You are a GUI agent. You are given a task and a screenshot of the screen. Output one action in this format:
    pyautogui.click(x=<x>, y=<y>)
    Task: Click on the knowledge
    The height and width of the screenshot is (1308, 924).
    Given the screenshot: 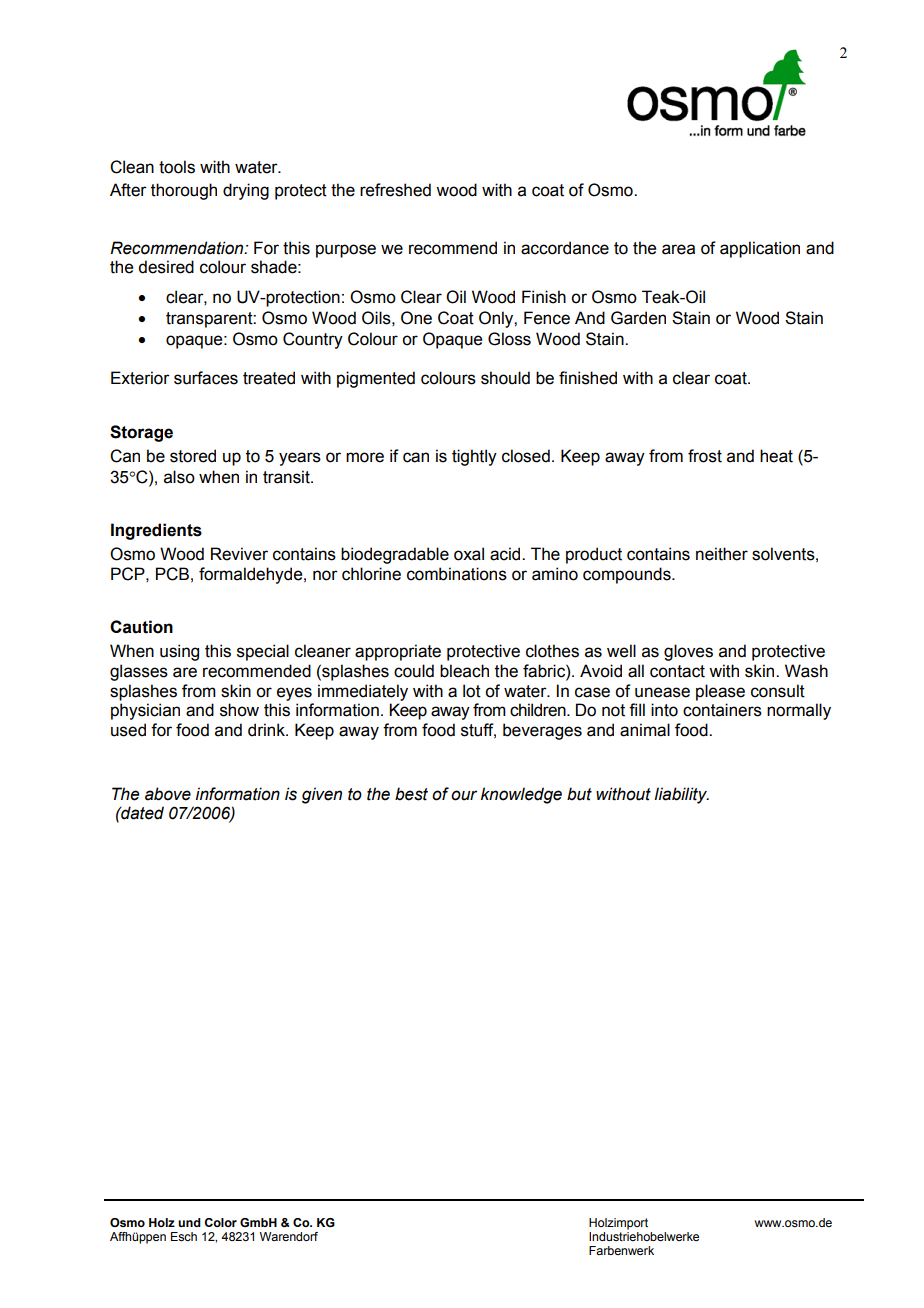 What is the action you would take?
    pyautogui.click(x=521, y=795)
